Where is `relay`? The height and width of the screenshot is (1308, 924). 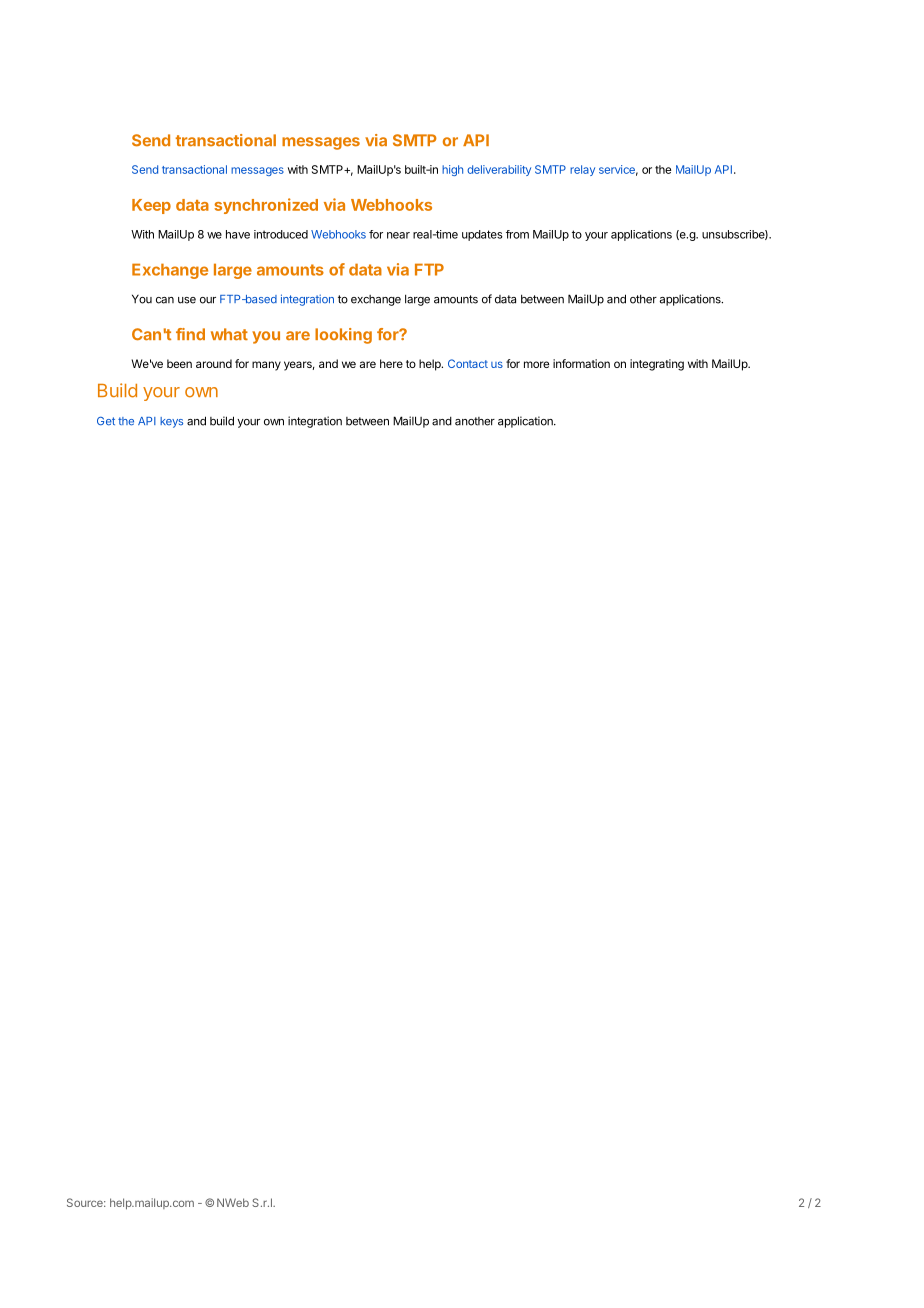 relay is located at coordinates (582, 170).
